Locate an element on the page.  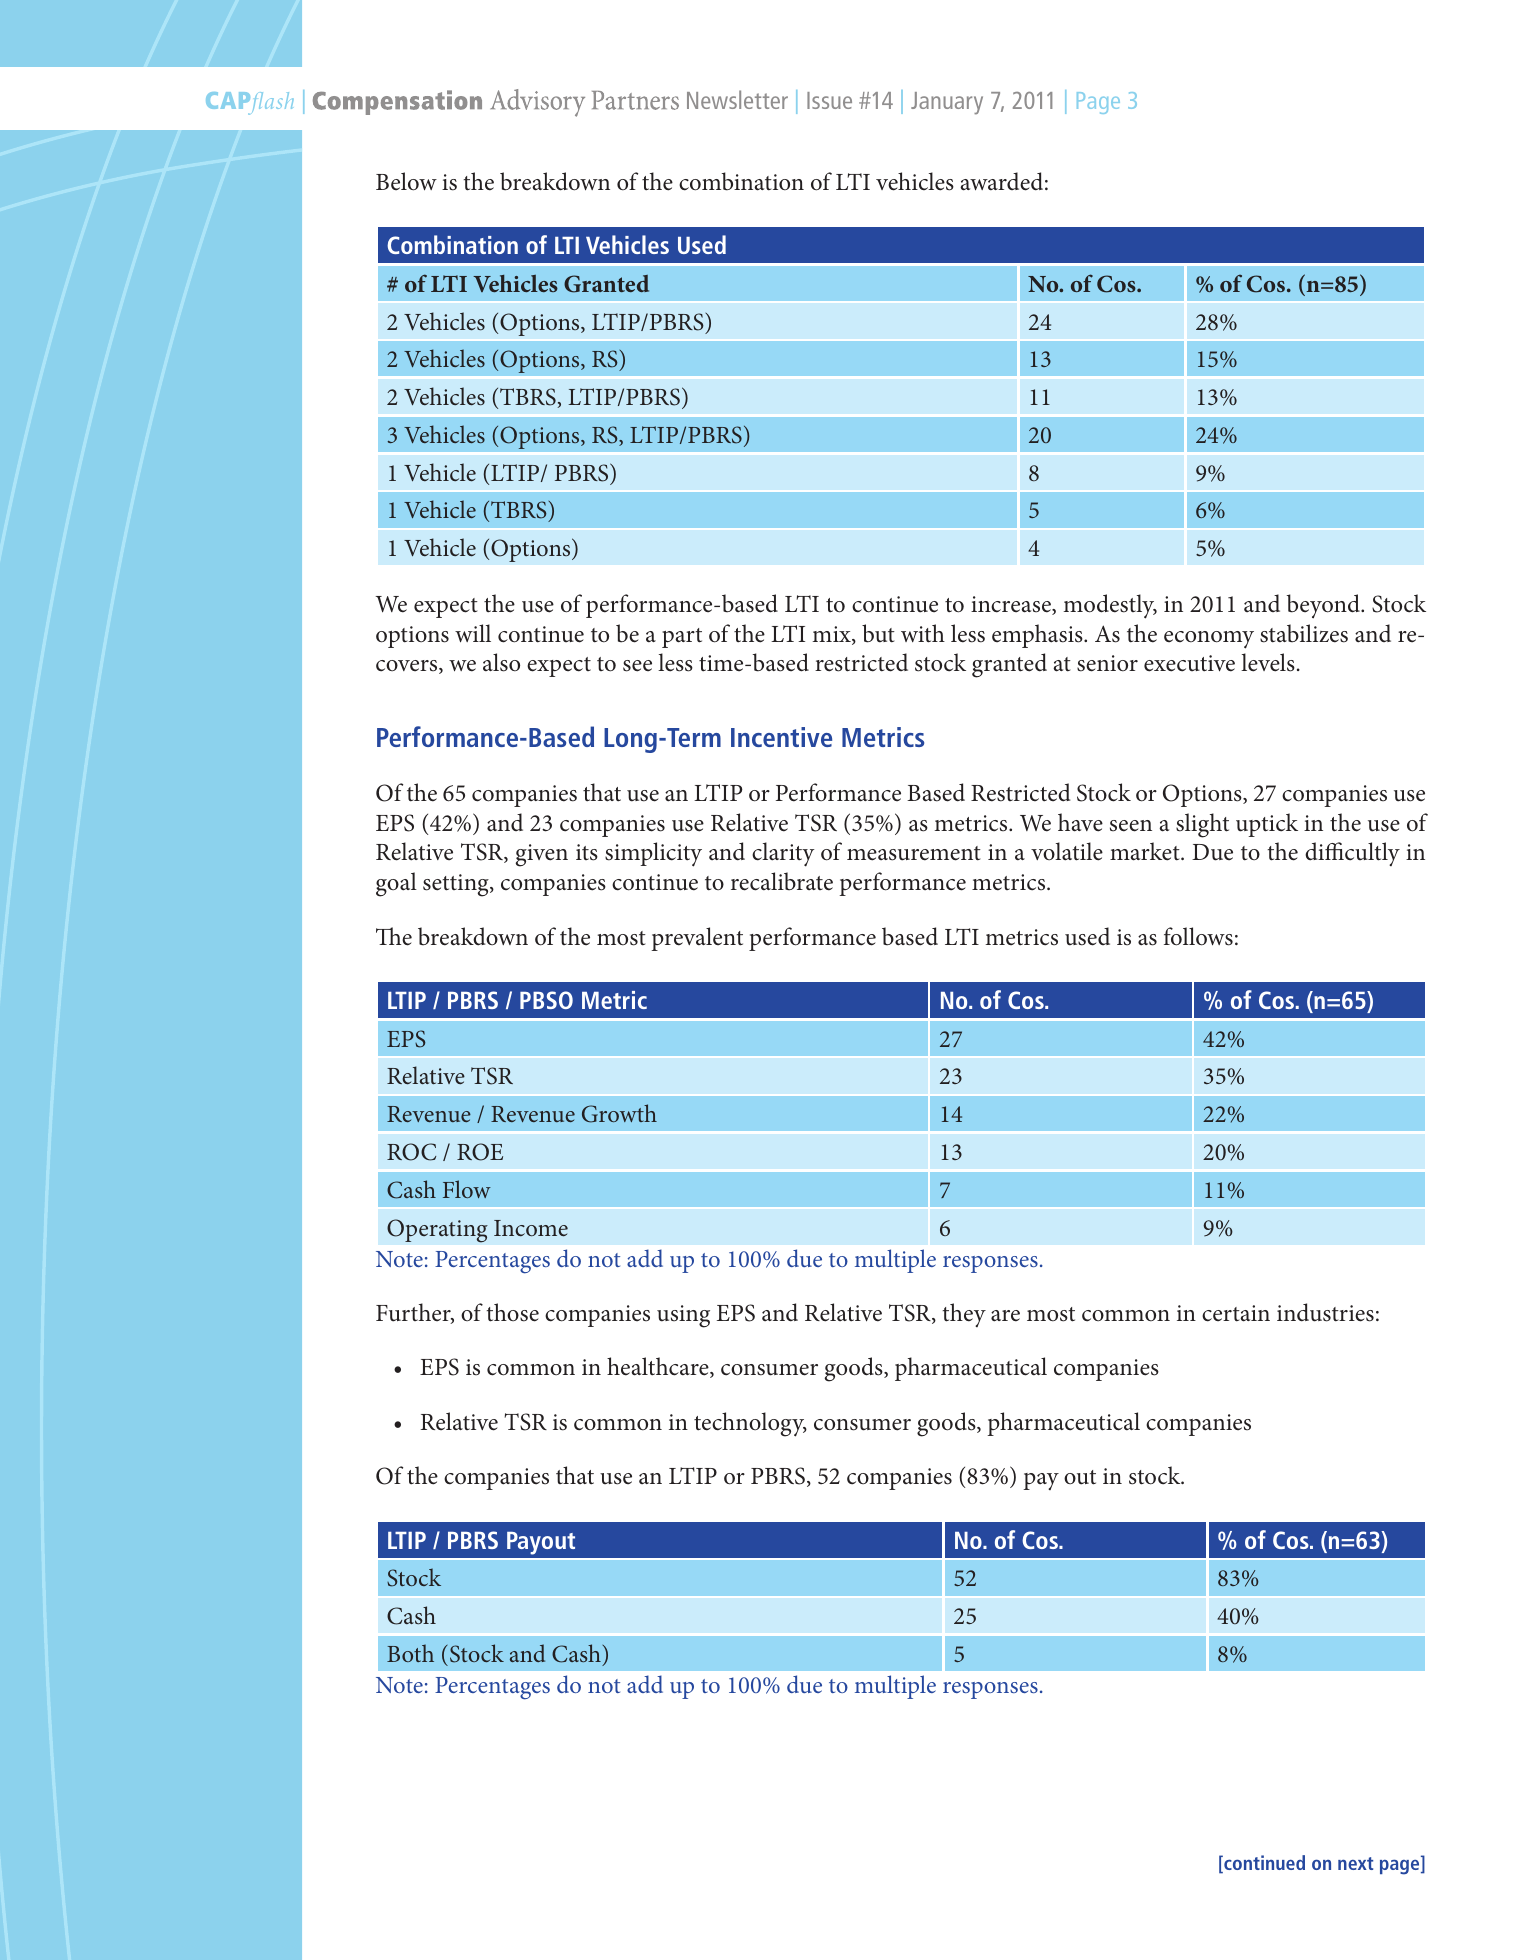
also is located at coordinates (501, 662).
